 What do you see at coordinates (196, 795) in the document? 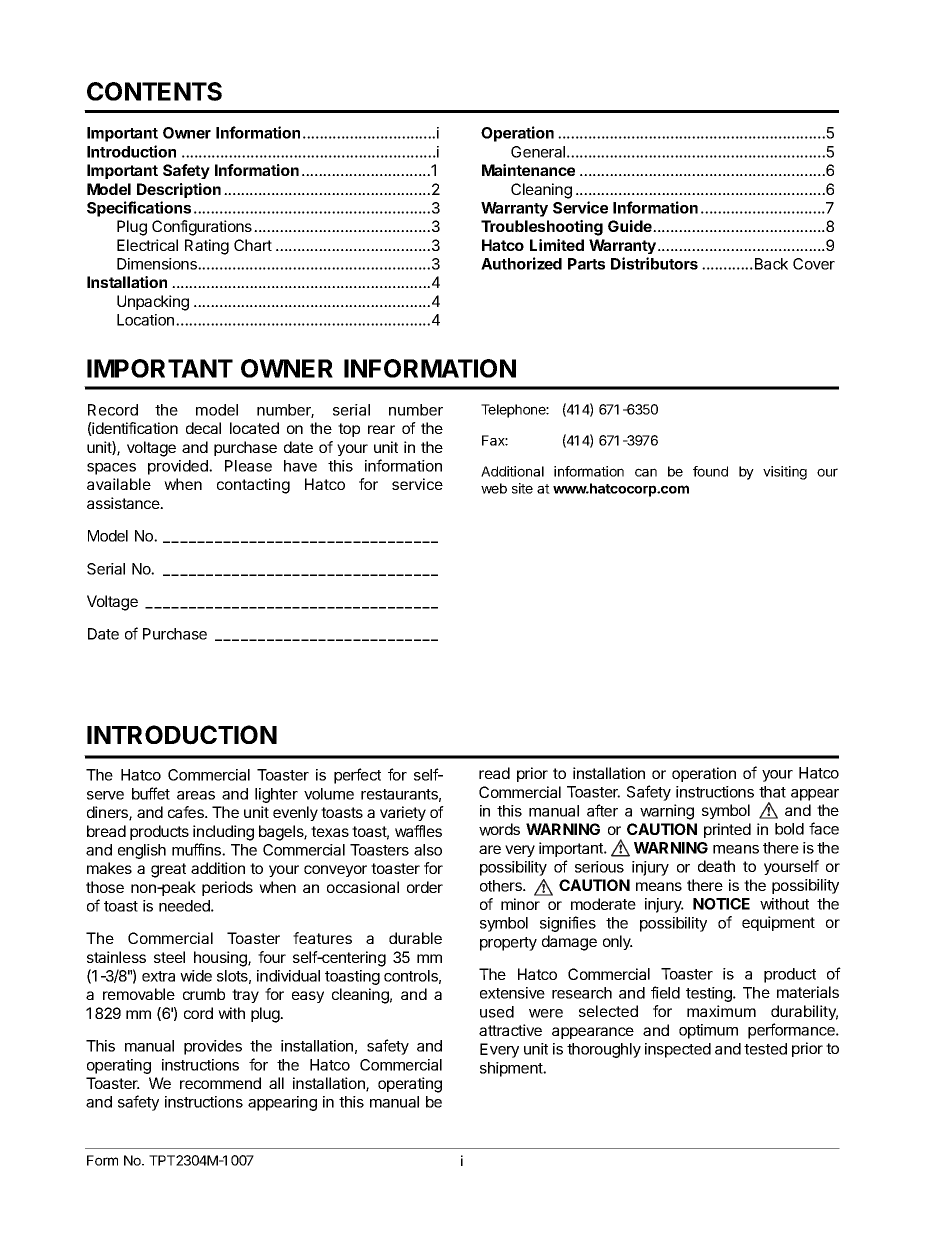
I see `areas` at bounding box center [196, 795].
